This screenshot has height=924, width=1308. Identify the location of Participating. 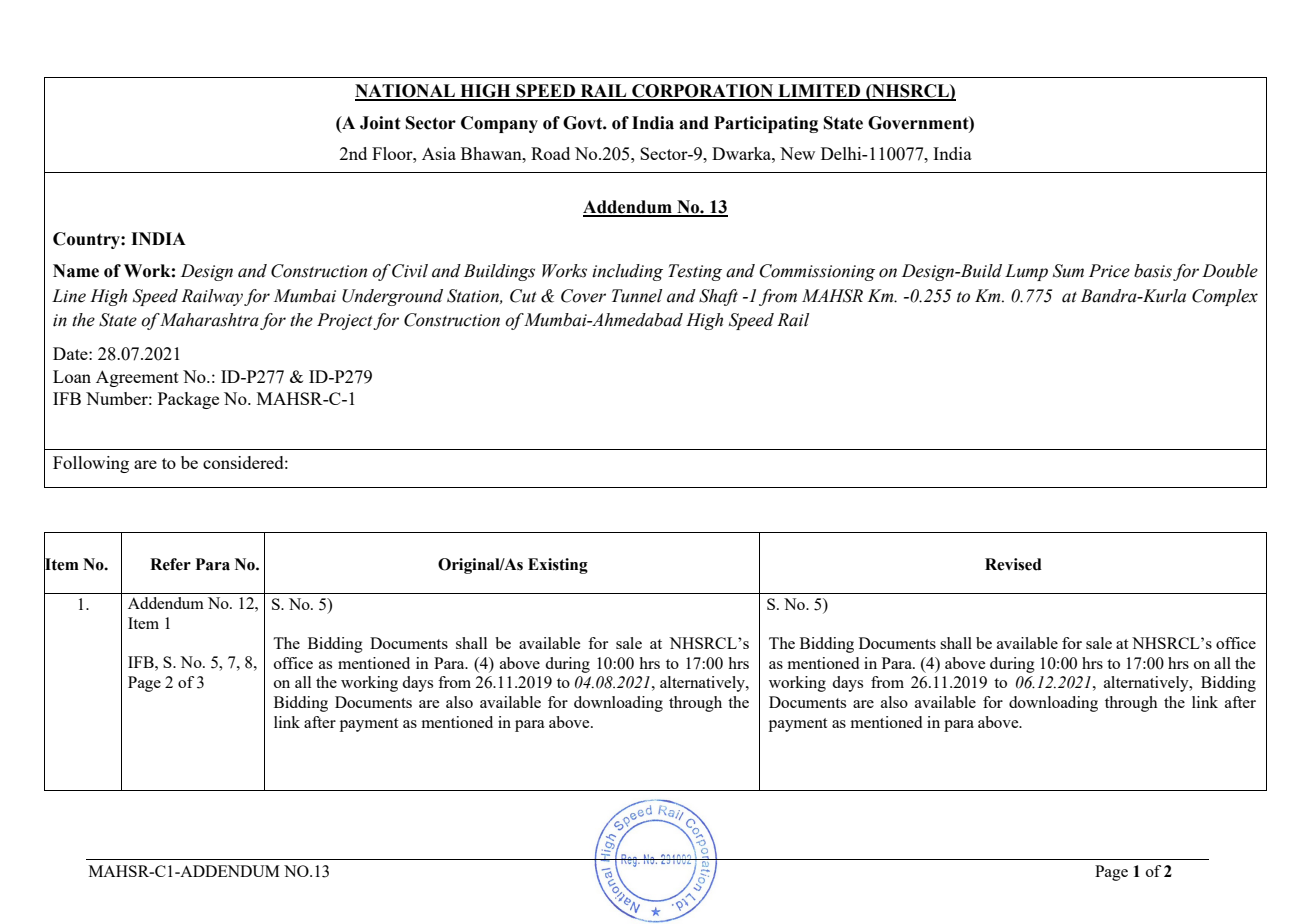
(766, 124).
